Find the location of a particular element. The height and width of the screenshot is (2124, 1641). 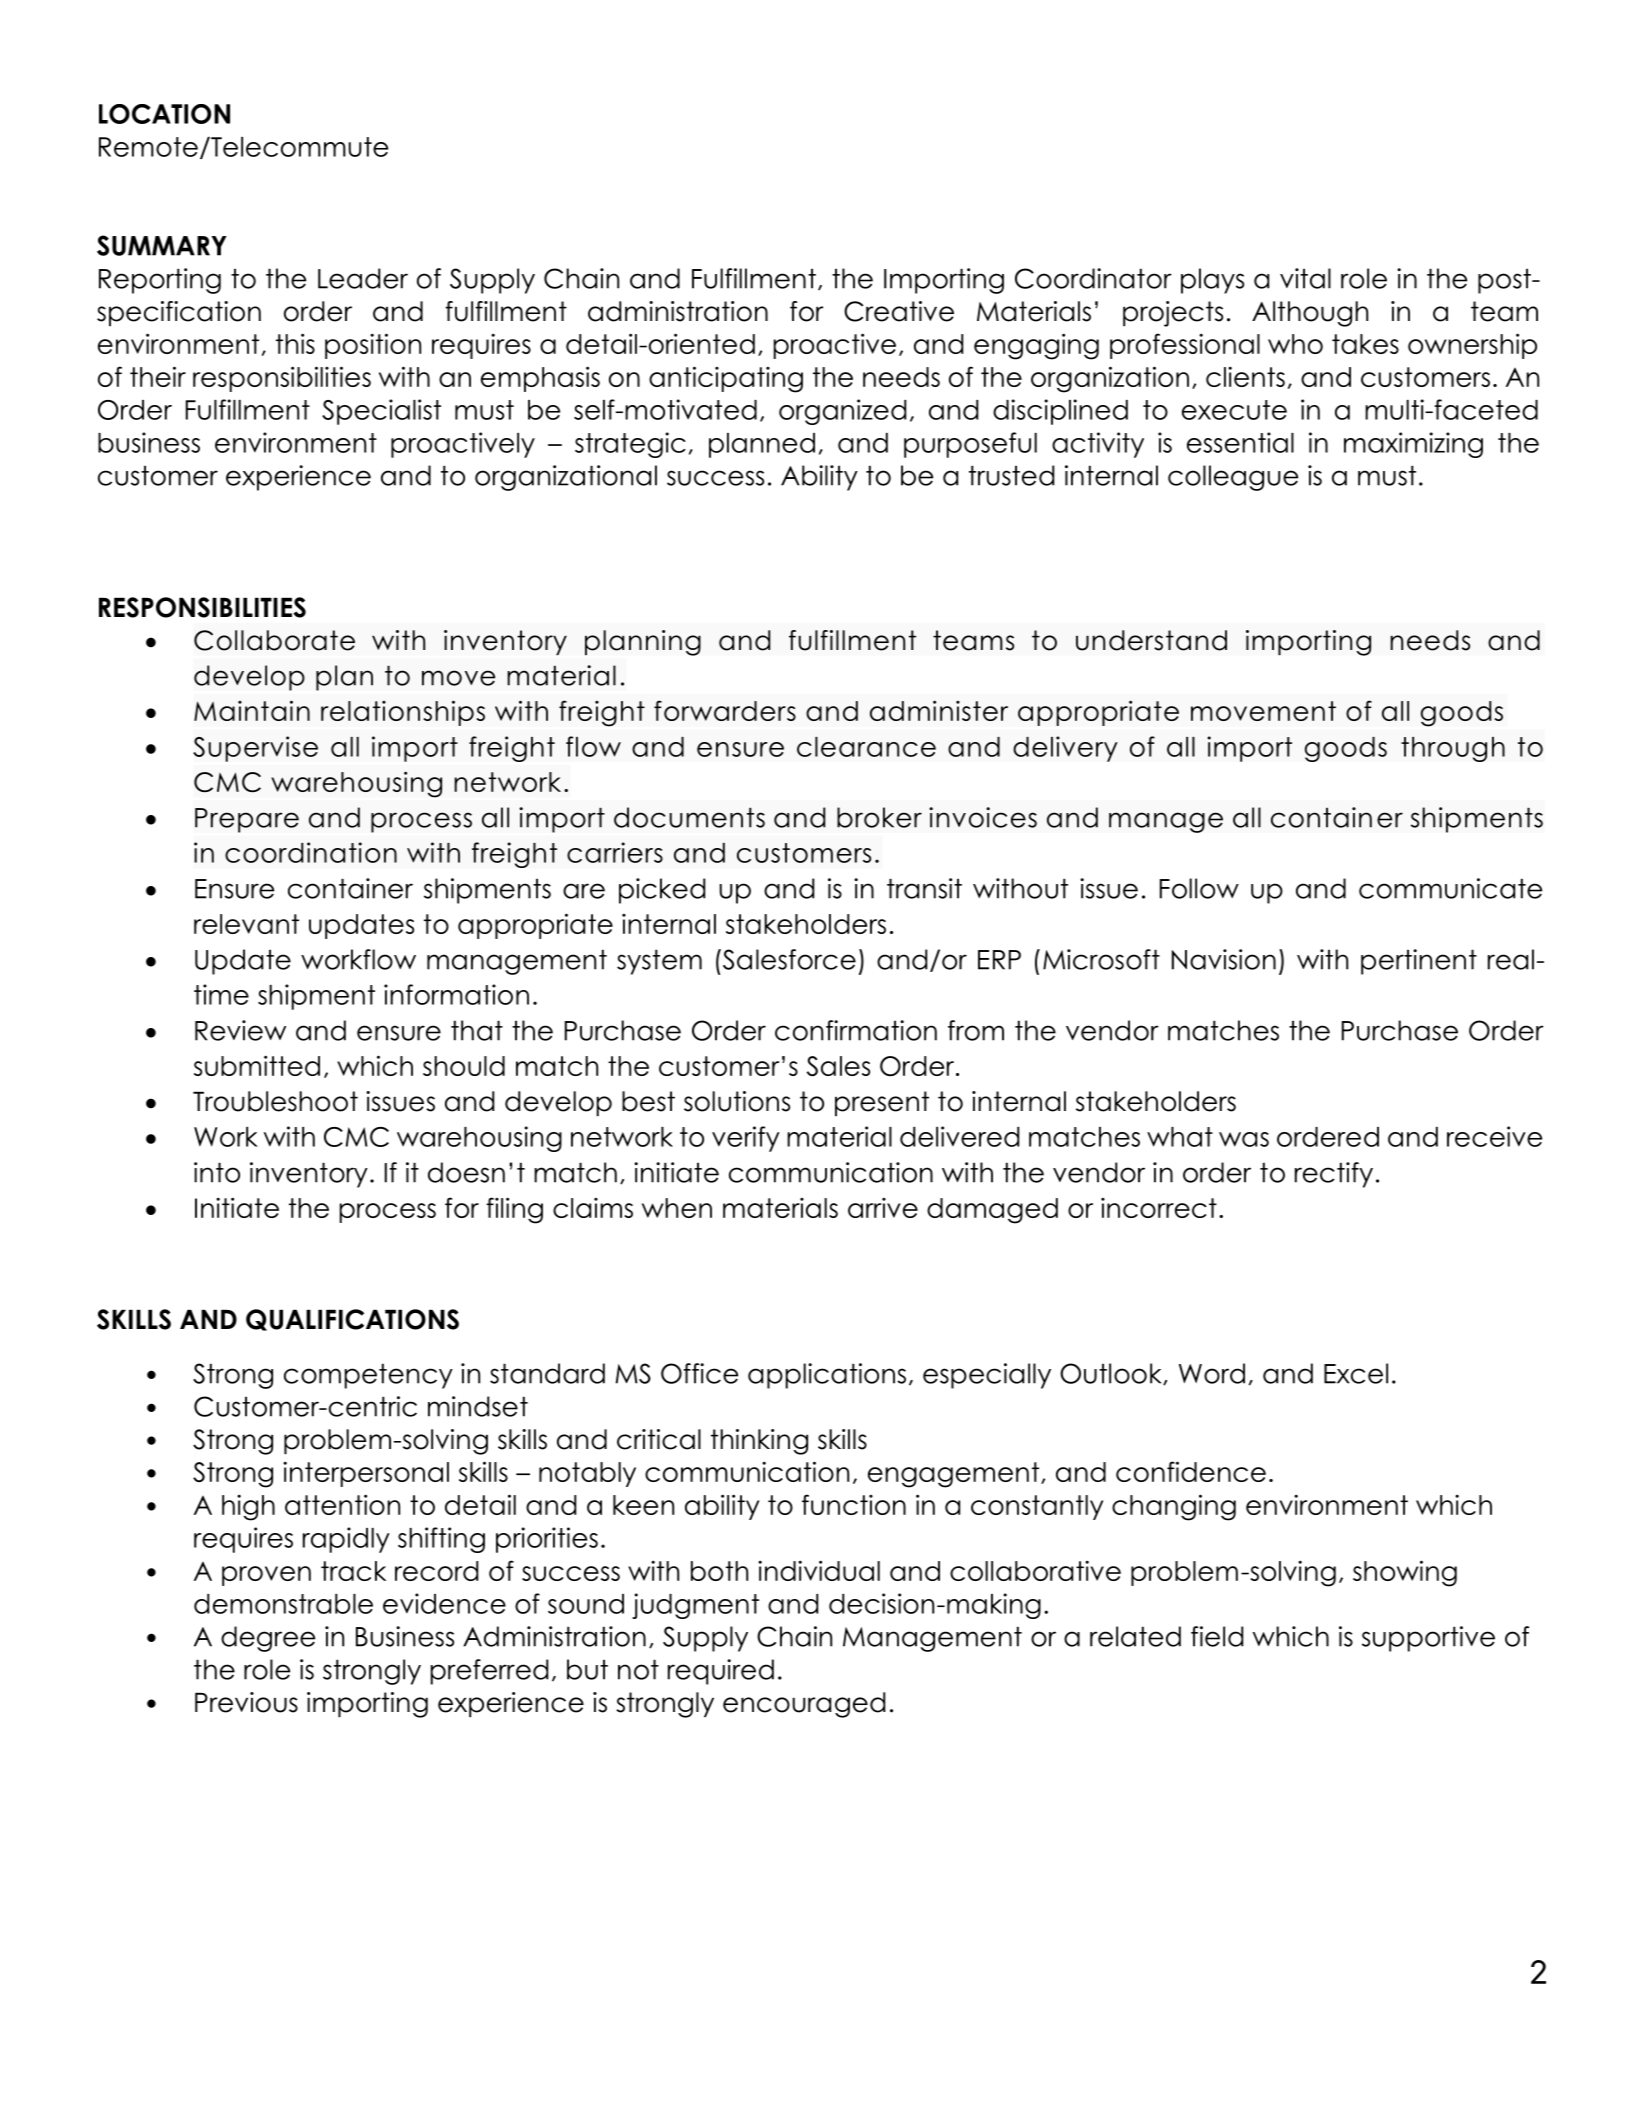

supportive is located at coordinates (1428, 1639).
